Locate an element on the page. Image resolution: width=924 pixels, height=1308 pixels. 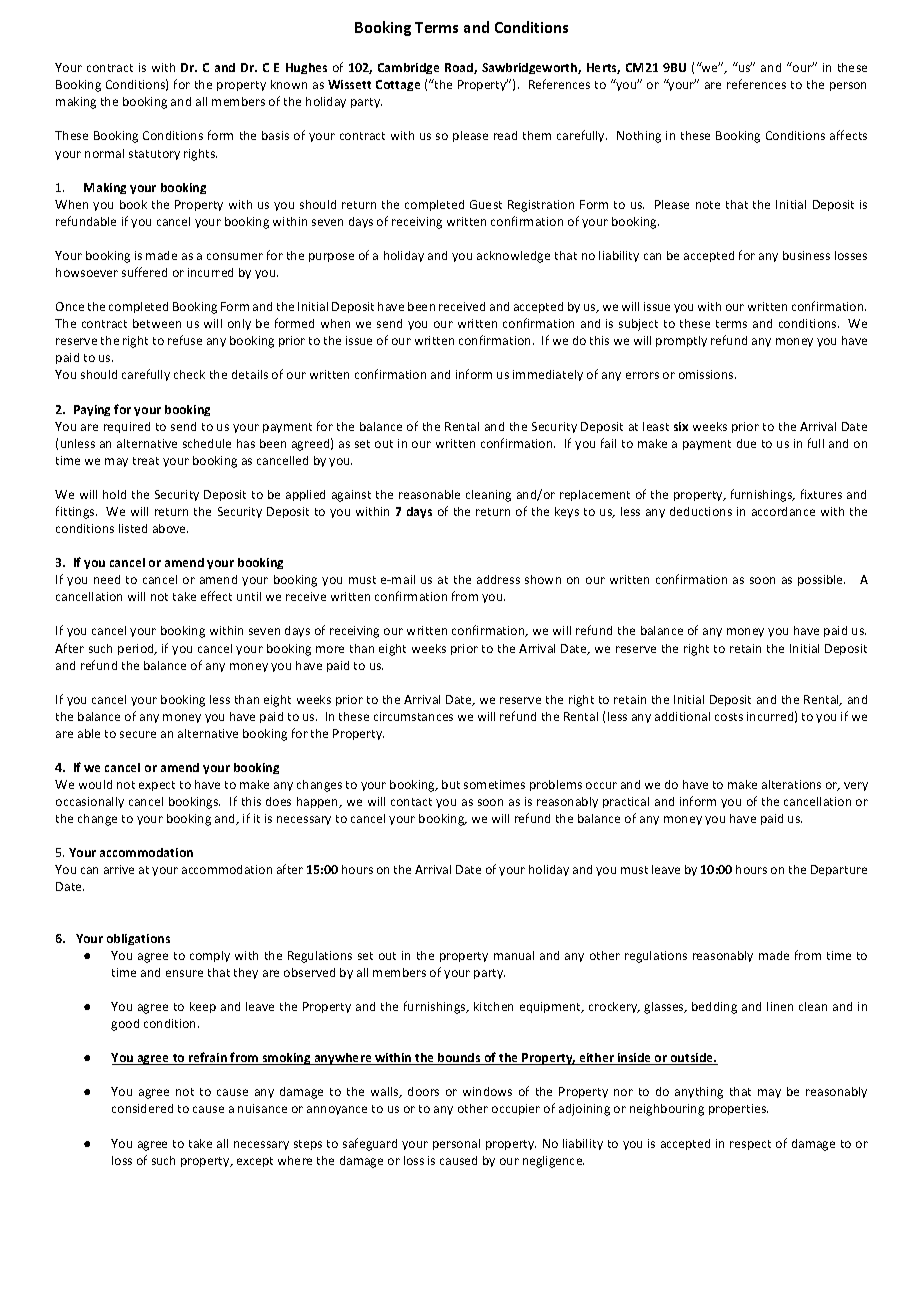
immediately is located at coordinates (548, 375).
